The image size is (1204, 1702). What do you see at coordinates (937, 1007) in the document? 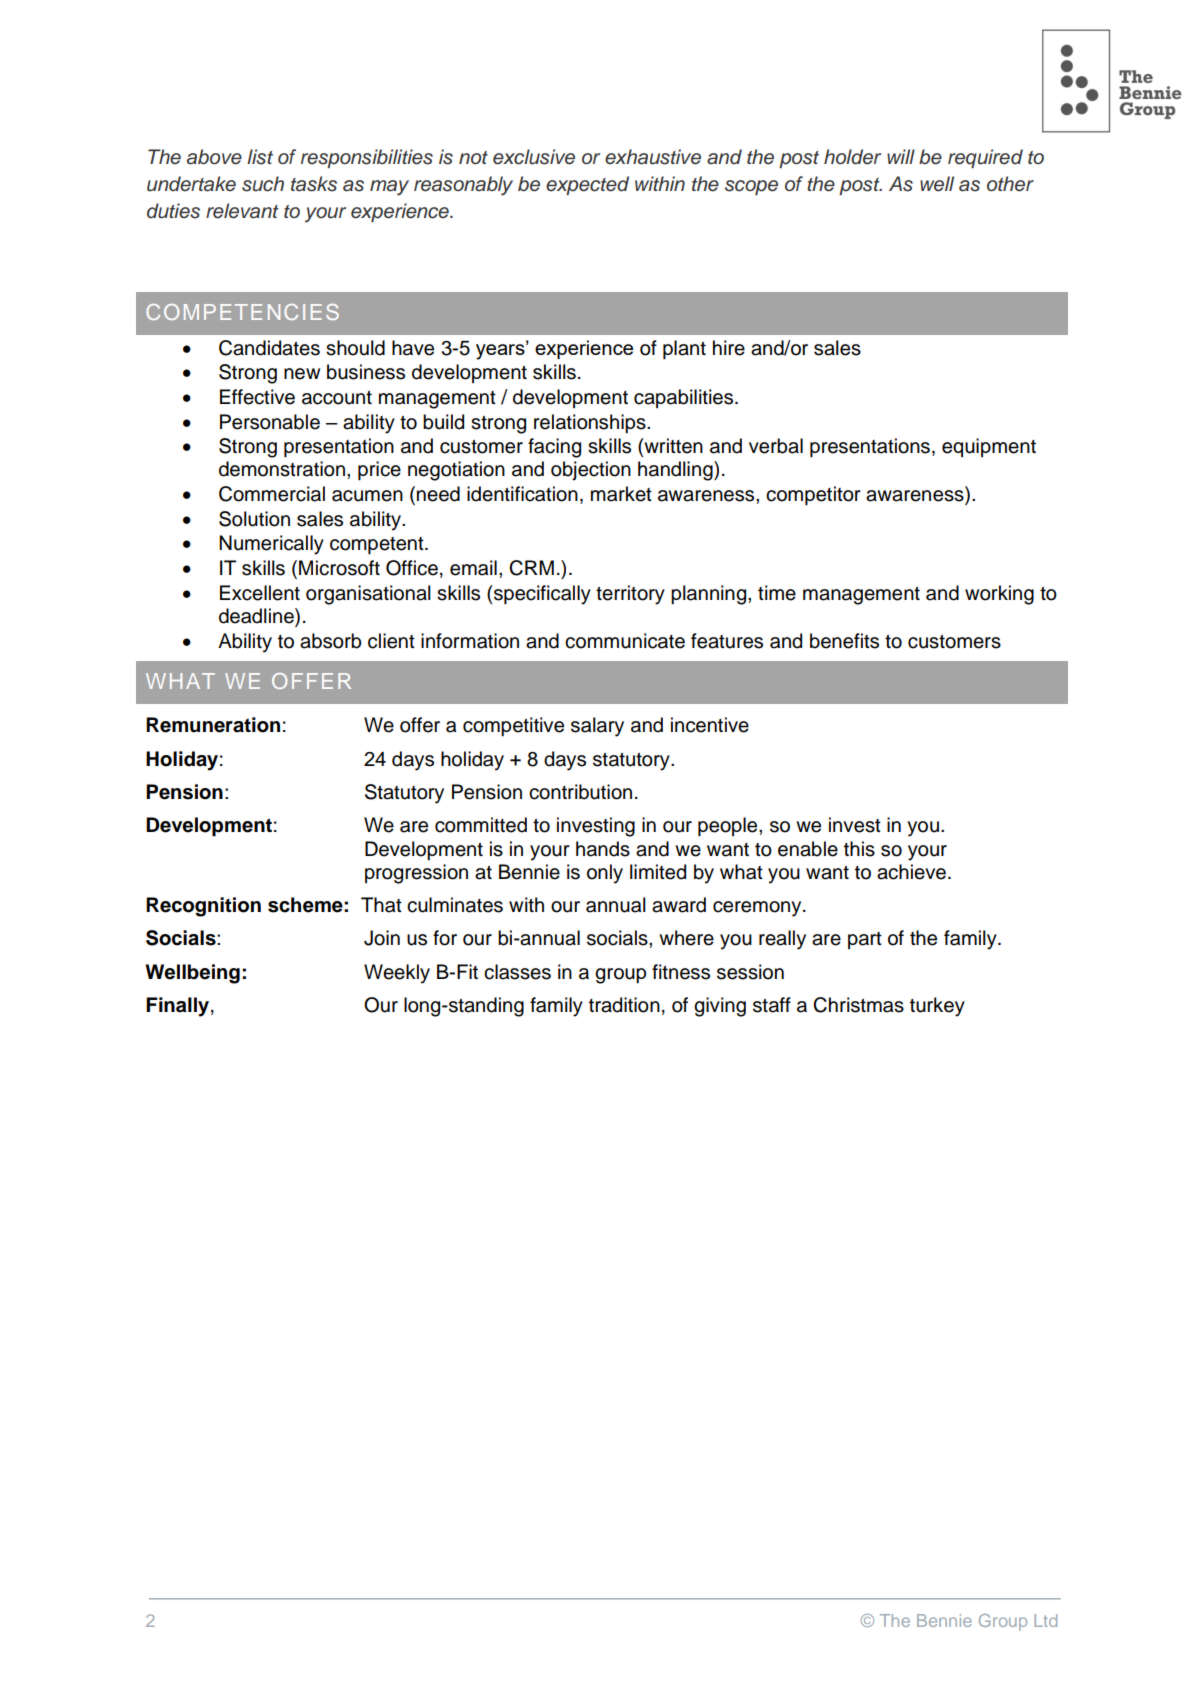
I see `turkey` at bounding box center [937, 1007].
